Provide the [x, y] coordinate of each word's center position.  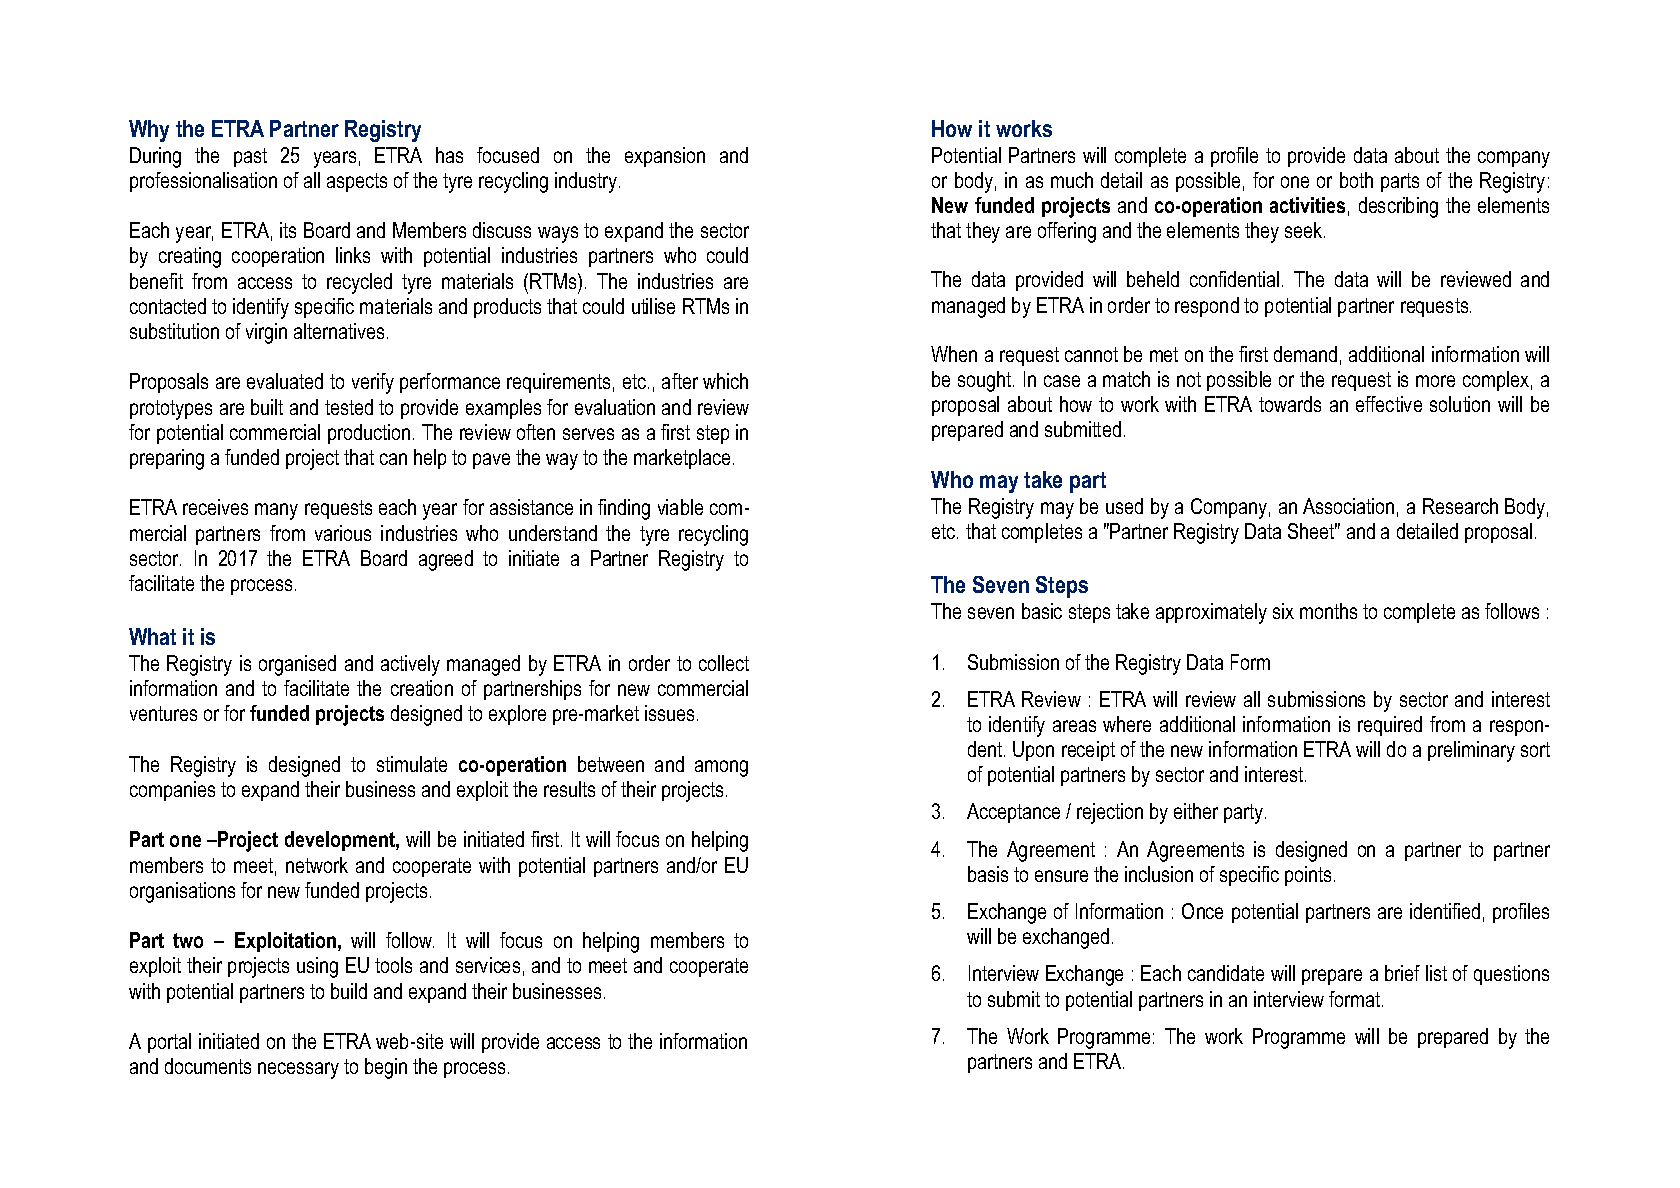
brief [1402, 973]
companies [172, 791]
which [725, 381]
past [250, 157]
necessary [298, 1070]
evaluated [285, 381]
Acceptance [1013, 813]
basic [1042, 611]
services [488, 965]
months [1328, 611]
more [1435, 381]
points [1308, 876]
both [1356, 180]
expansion [665, 157]
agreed [446, 560]
